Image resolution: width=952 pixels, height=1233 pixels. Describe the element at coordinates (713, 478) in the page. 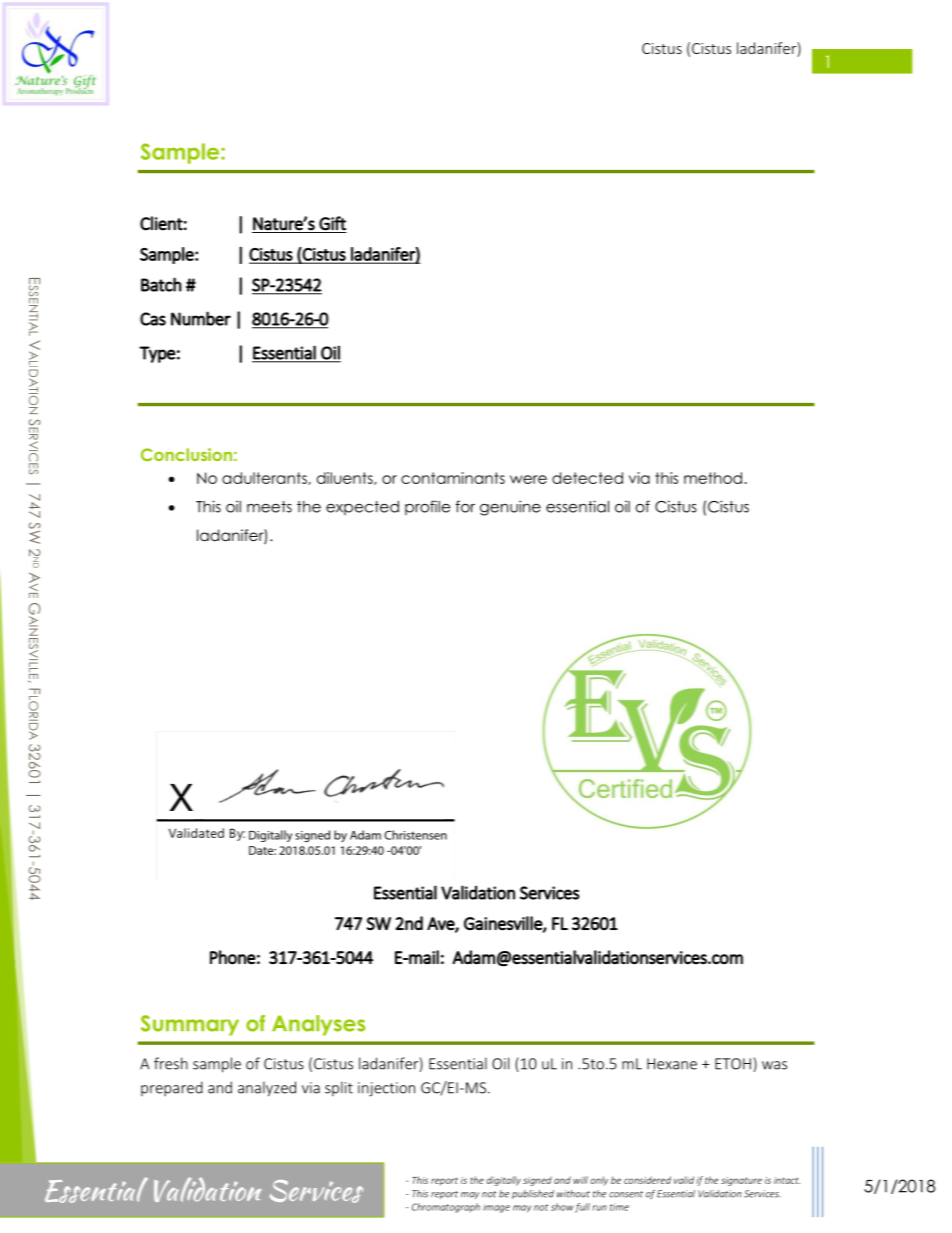

I see `method` at that location.
